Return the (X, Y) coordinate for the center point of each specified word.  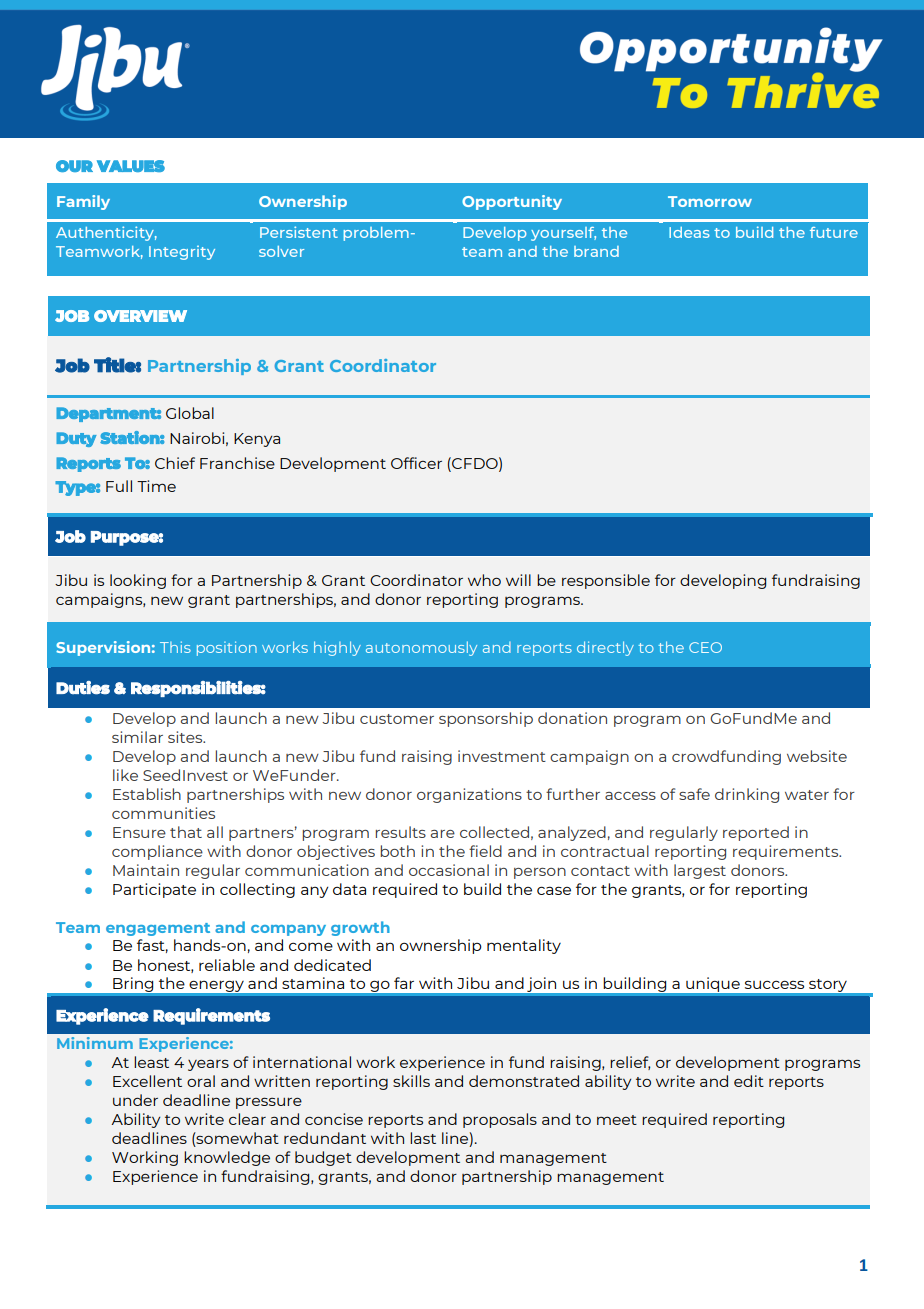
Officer (416, 463)
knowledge (227, 1158)
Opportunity (512, 202)
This (175, 647)
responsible (606, 581)
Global (190, 413)
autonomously (421, 648)
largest (700, 871)
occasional (449, 870)
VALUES (131, 166)
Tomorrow (710, 201)
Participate (154, 890)
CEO (705, 647)
